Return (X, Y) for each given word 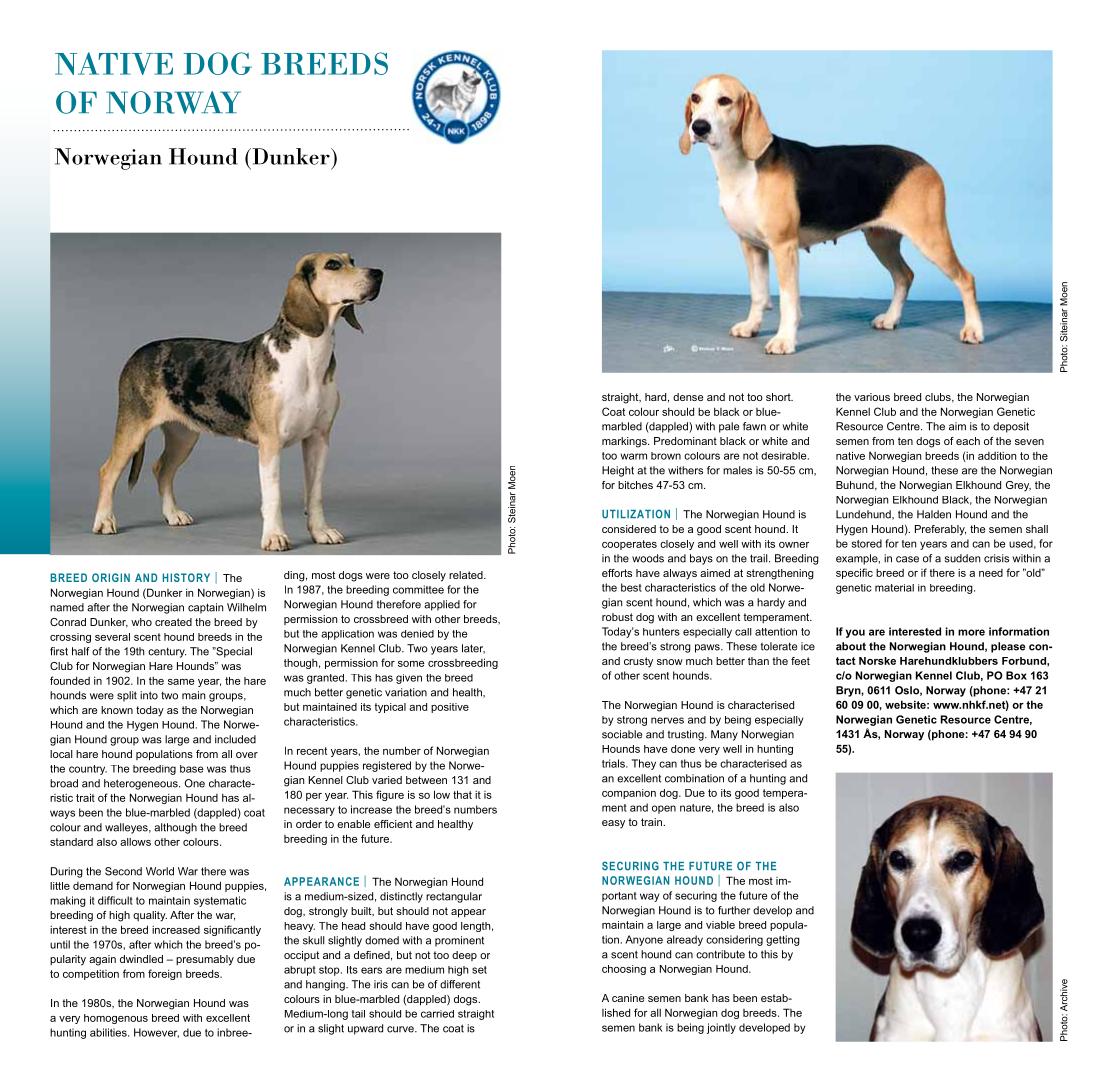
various (872, 397)
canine (628, 998)
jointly (721, 1028)
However (156, 1033)
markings (625, 442)
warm (633, 456)
